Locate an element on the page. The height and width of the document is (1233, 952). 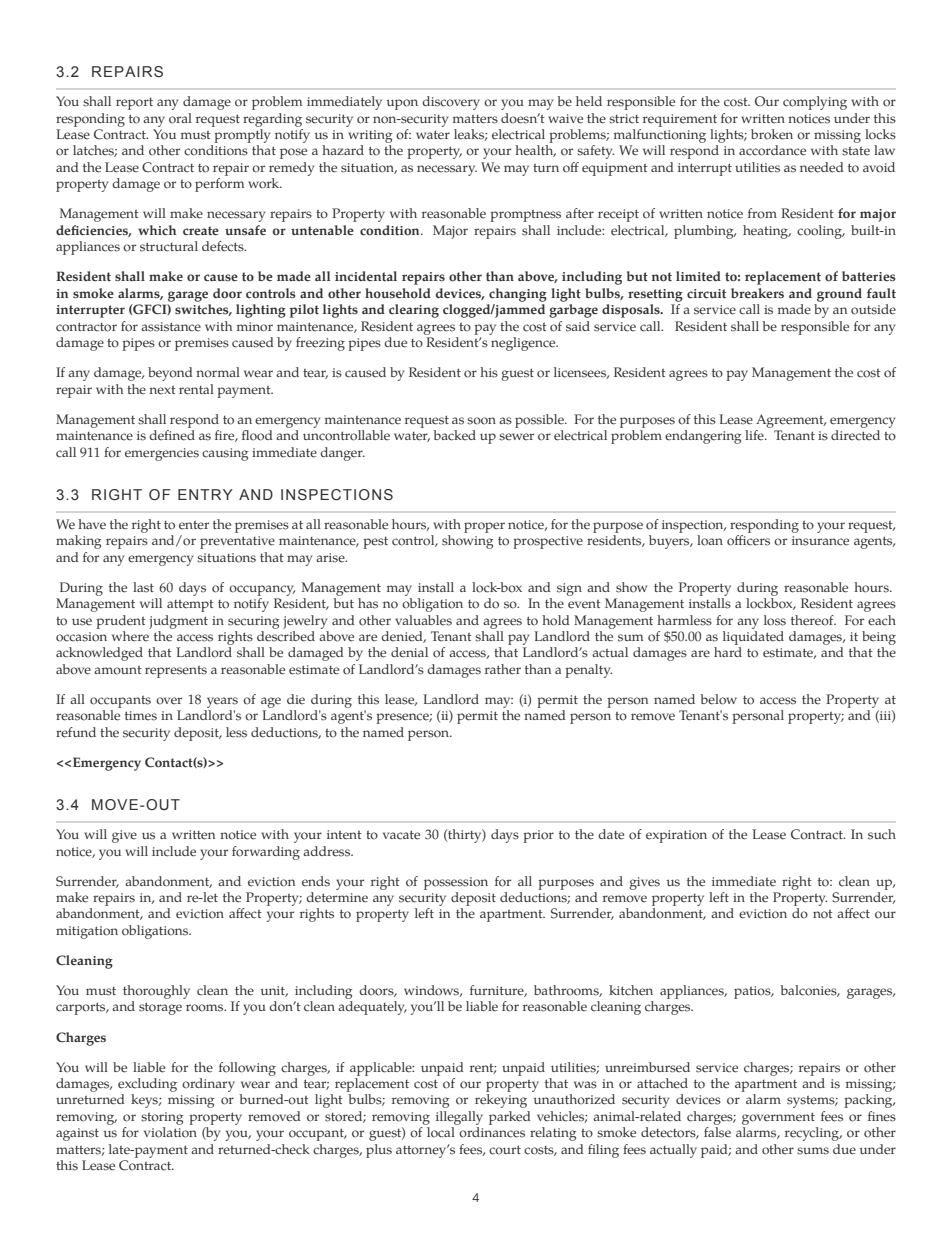
times is located at coordinates (141, 716).
